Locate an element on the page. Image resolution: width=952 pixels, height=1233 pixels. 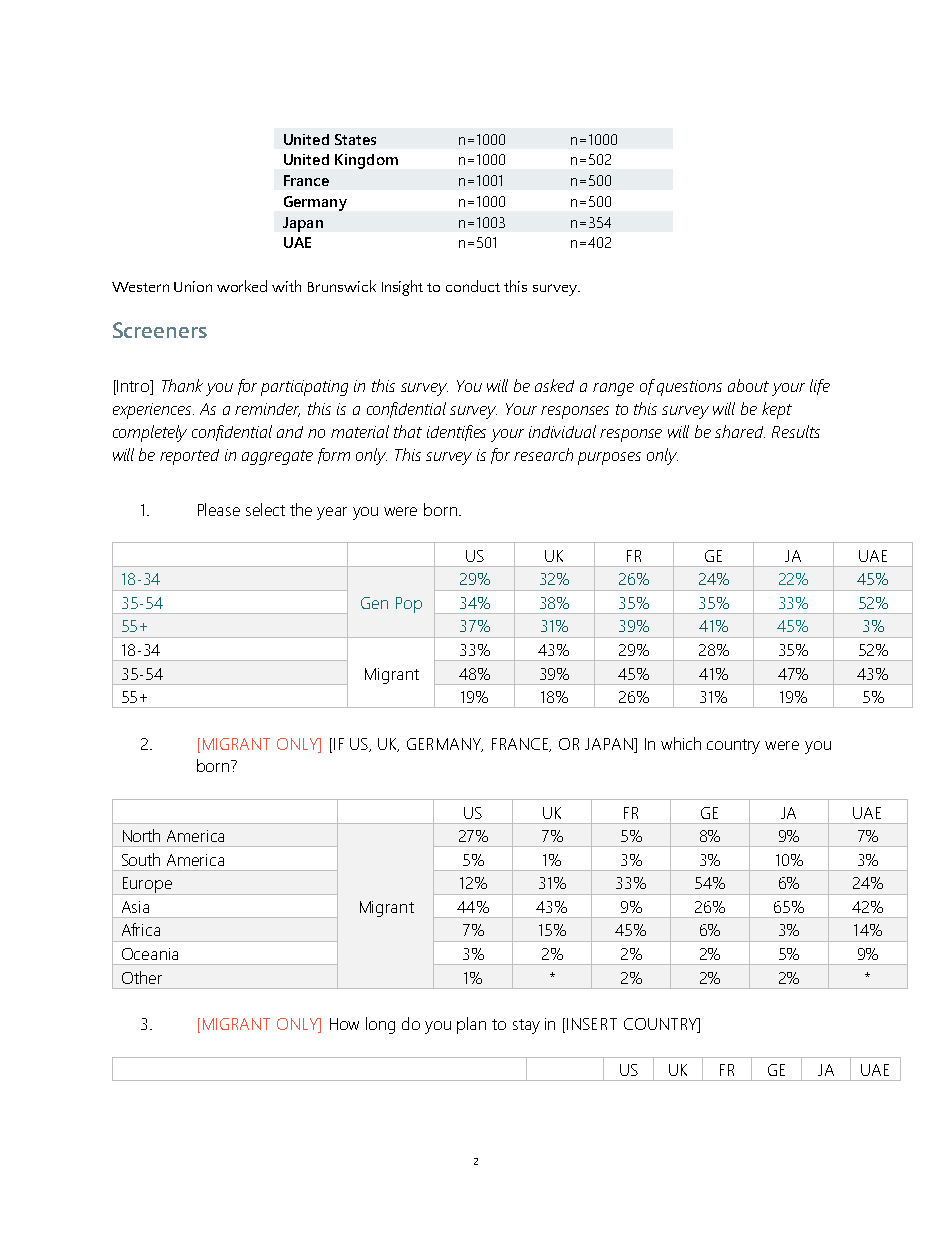
conduct is located at coordinates (473, 286).
